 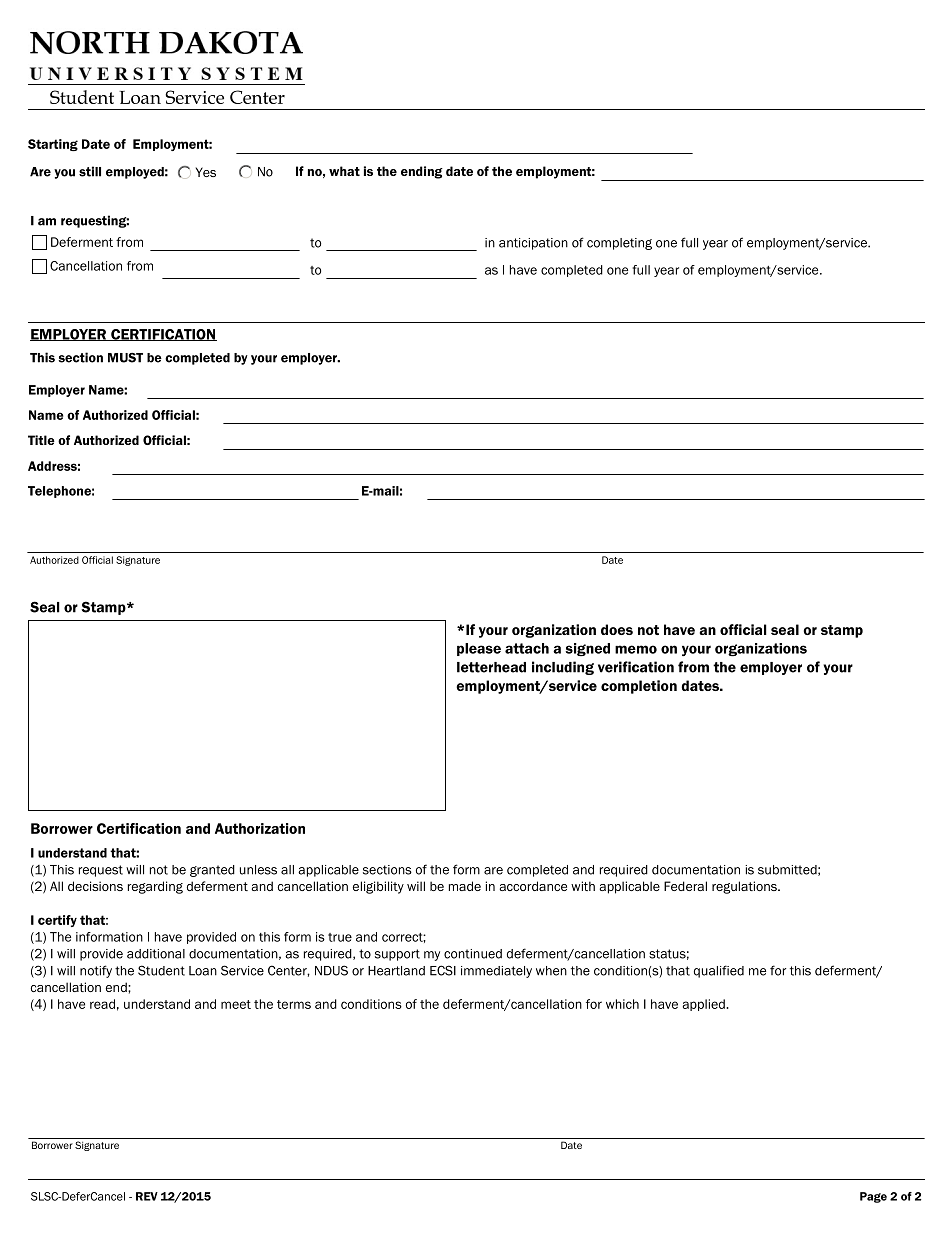 I want to click on completing, so click(x=619, y=244).
